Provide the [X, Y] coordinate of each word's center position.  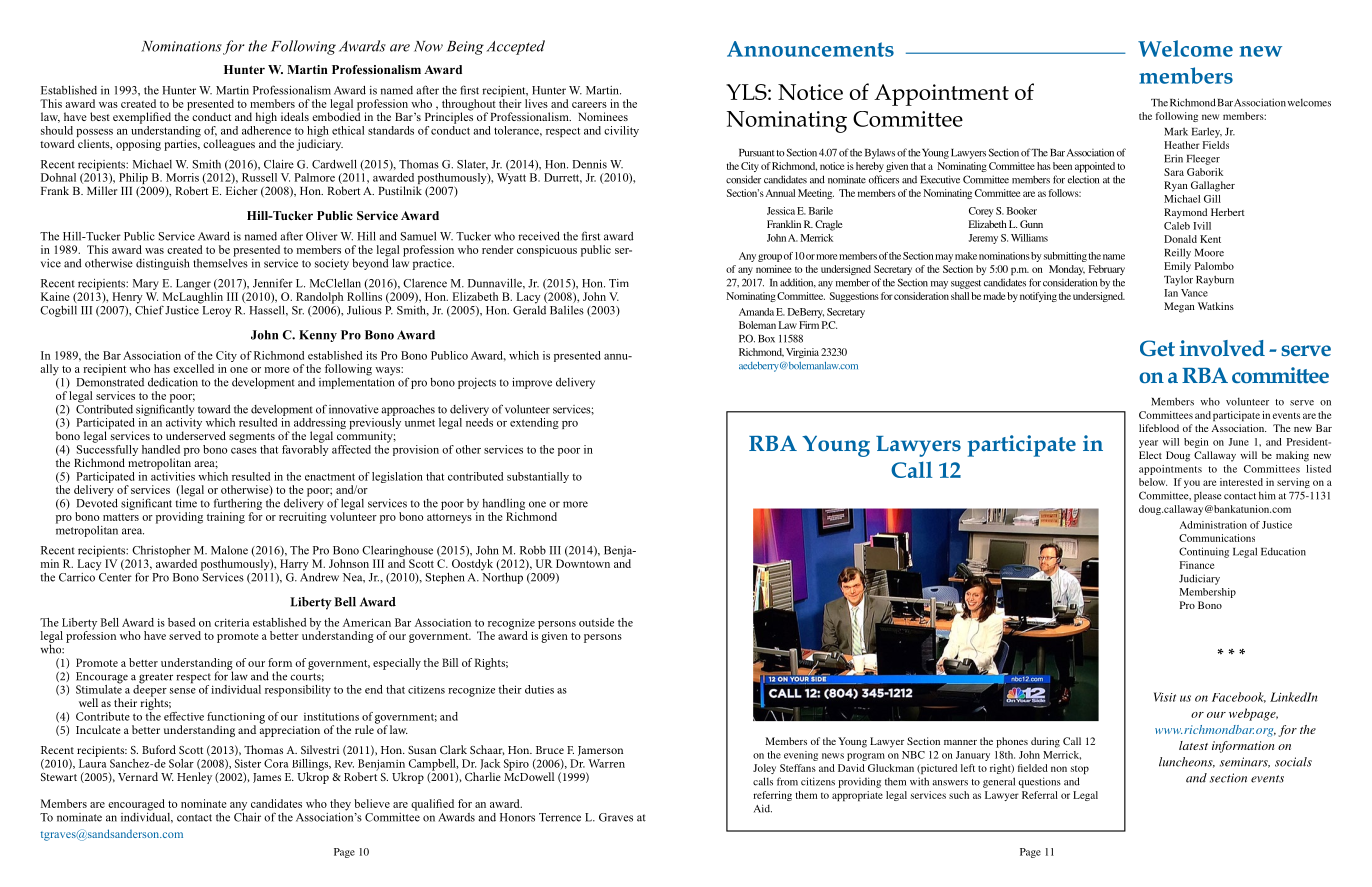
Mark [1176, 131]
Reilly [1177, 253]
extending [534, 423]
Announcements [810, 49]
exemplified [142, 118]
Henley [194, 778]
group [770, 258]
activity [184, 425]
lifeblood [1159, 428]
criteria [231, 622]
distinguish [163, 264]
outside [596, 622]
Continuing [1204, 552]
